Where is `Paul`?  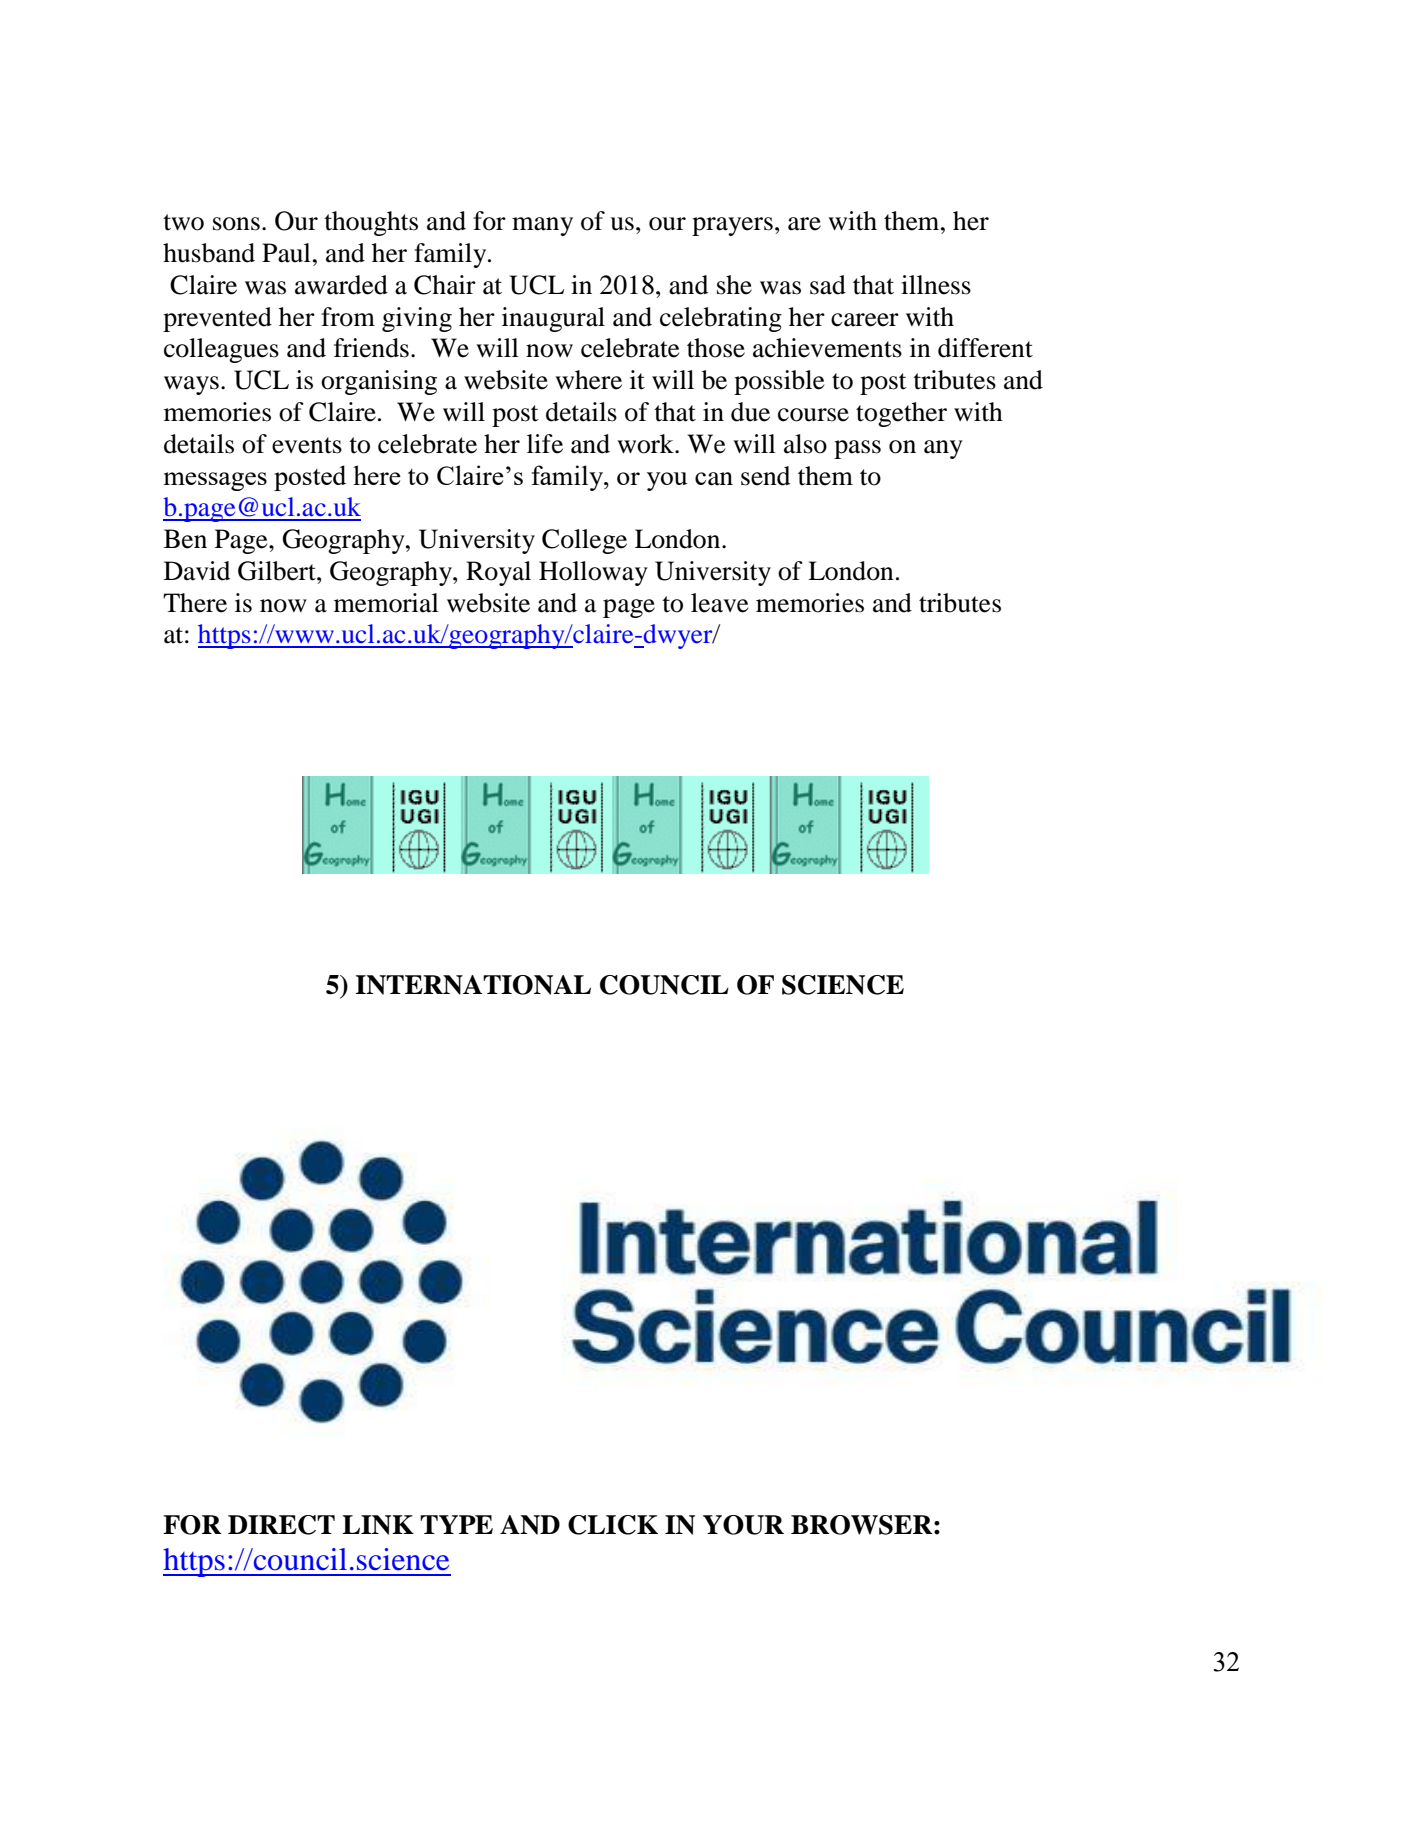
Paul is located at coordinates (286, 253).
